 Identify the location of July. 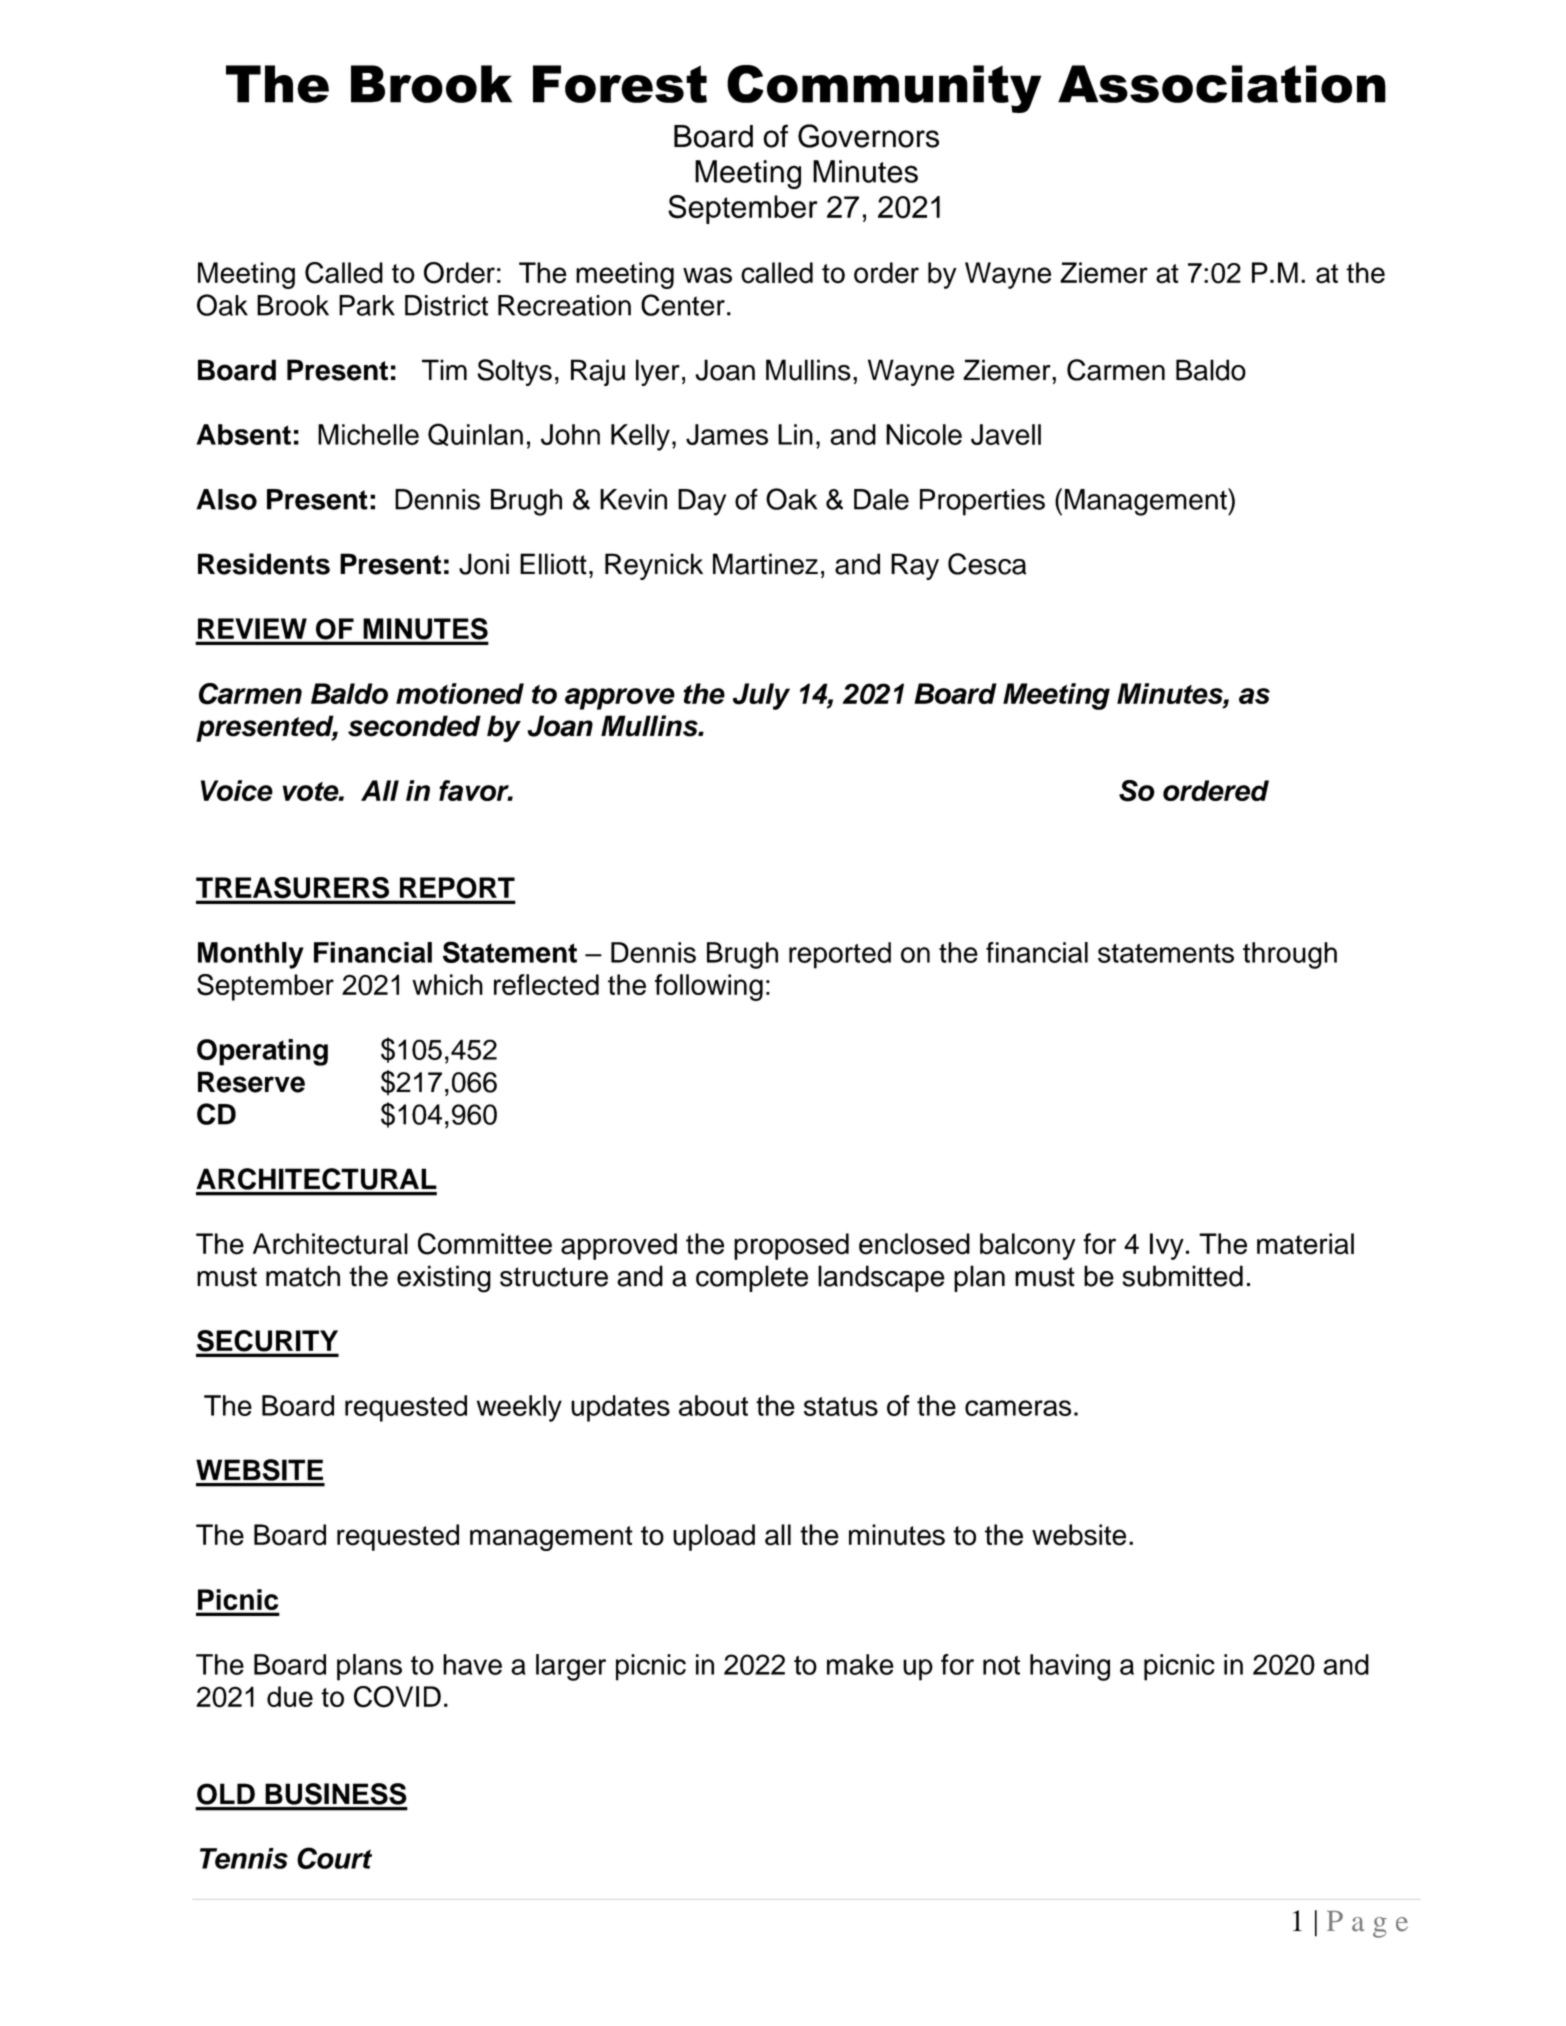
(761, 696).
